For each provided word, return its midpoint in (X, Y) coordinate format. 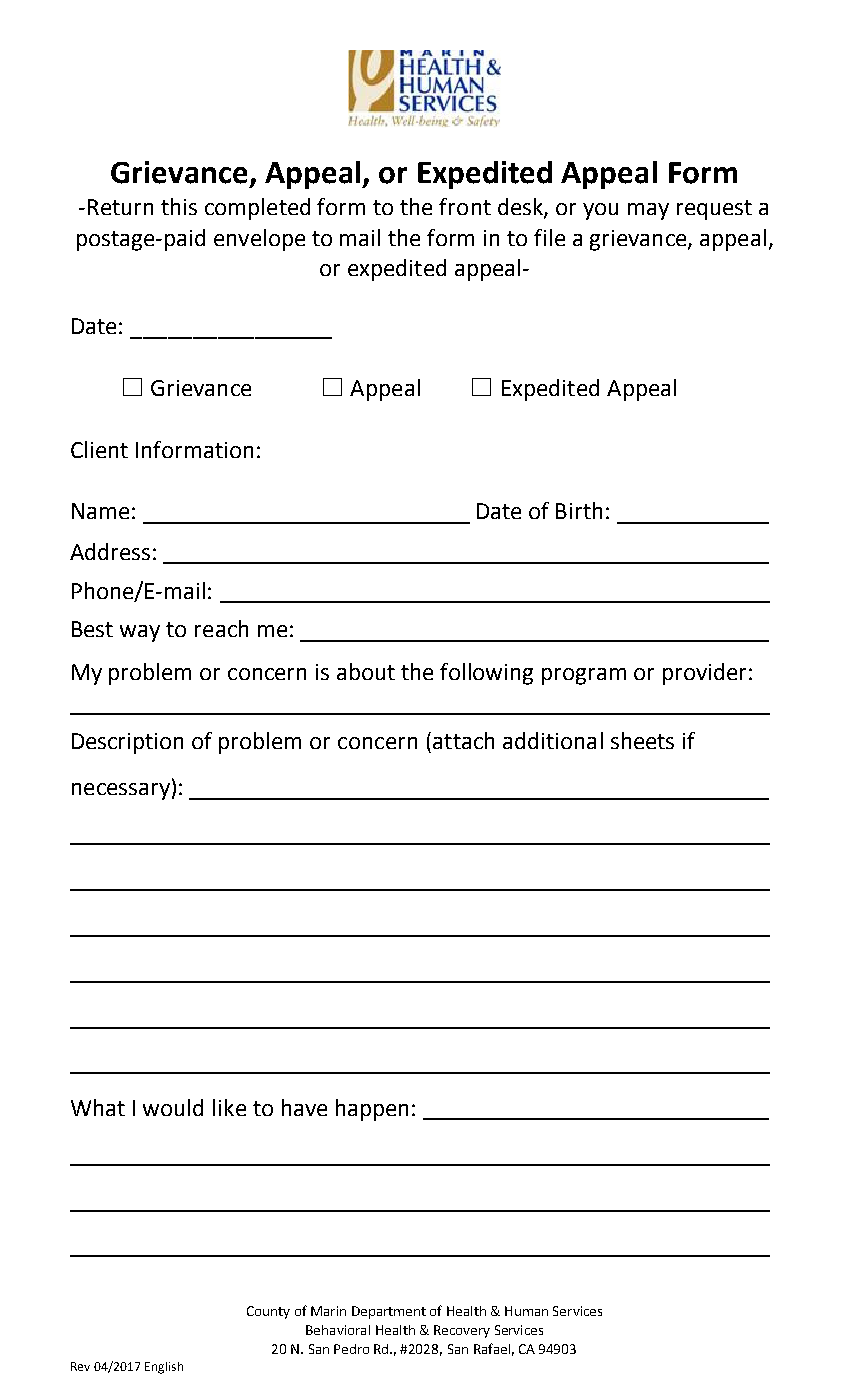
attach (463, 740)
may (648, 211)
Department (389, 1312)
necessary (121, 791)
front (465, 206)
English (164, 1368)
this (179, 206)
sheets (642, 740)
